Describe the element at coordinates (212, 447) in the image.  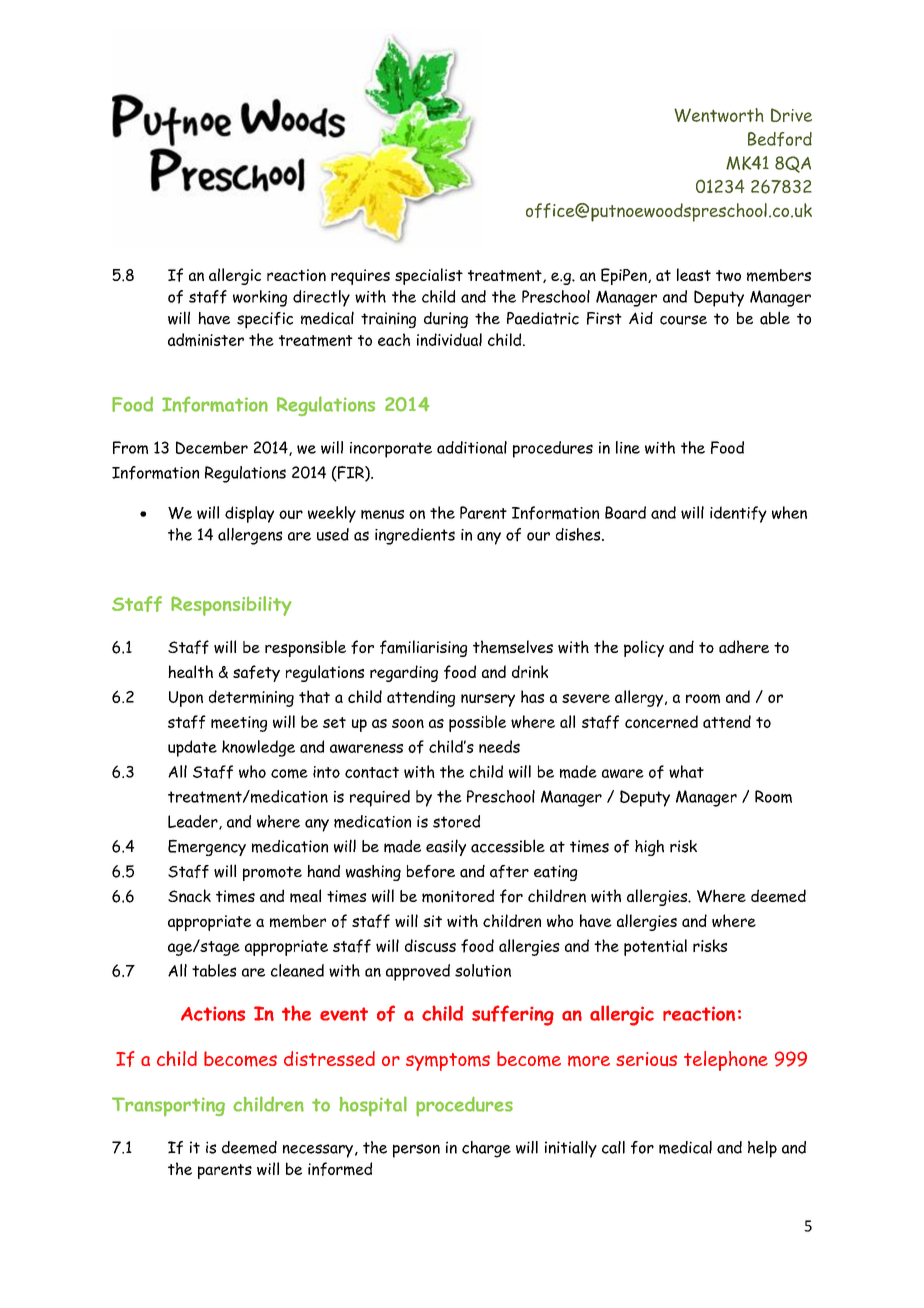
I see `December` at that location.
